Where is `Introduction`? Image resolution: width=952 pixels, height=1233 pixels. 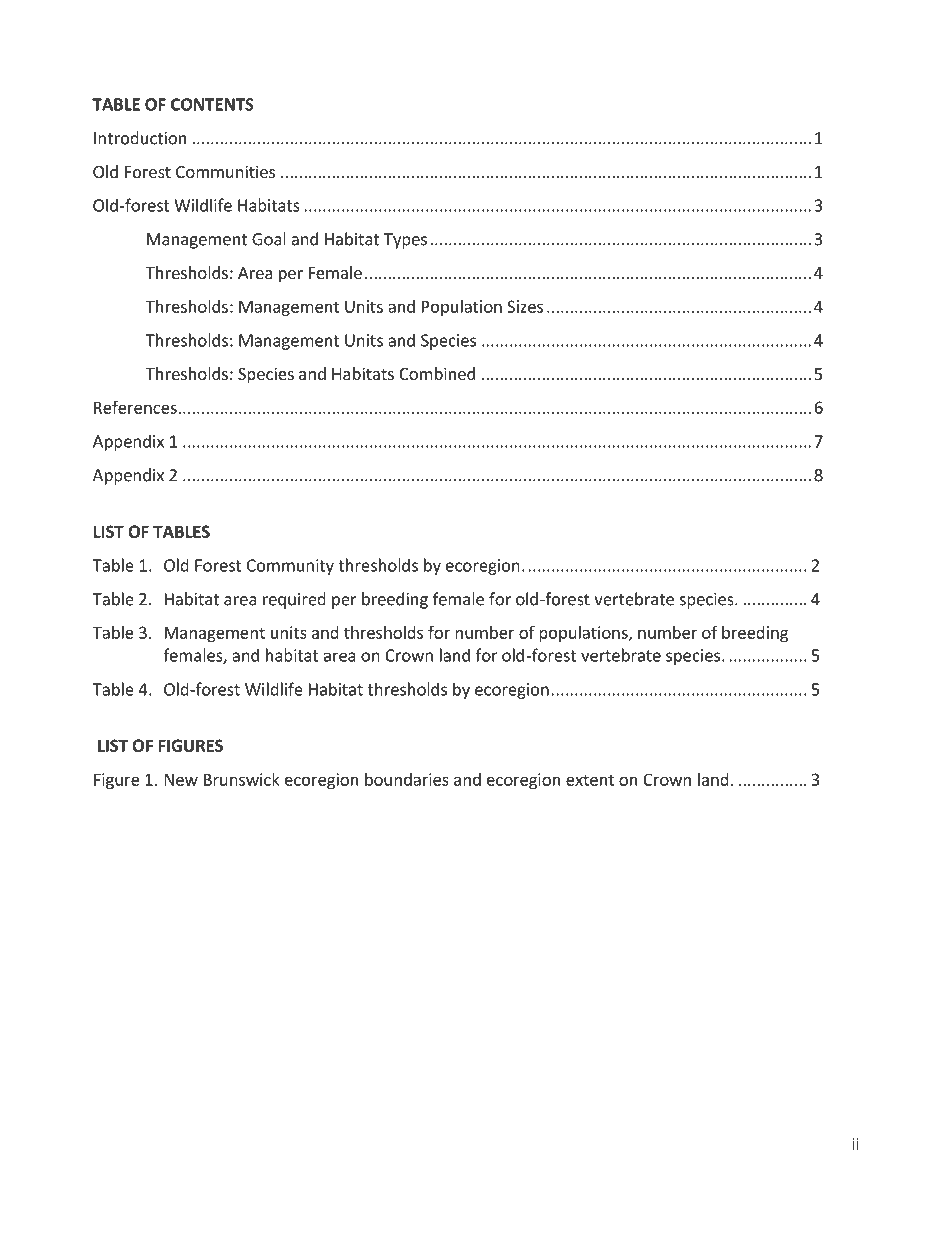
Introduction is located at coordinates (140, 138).
